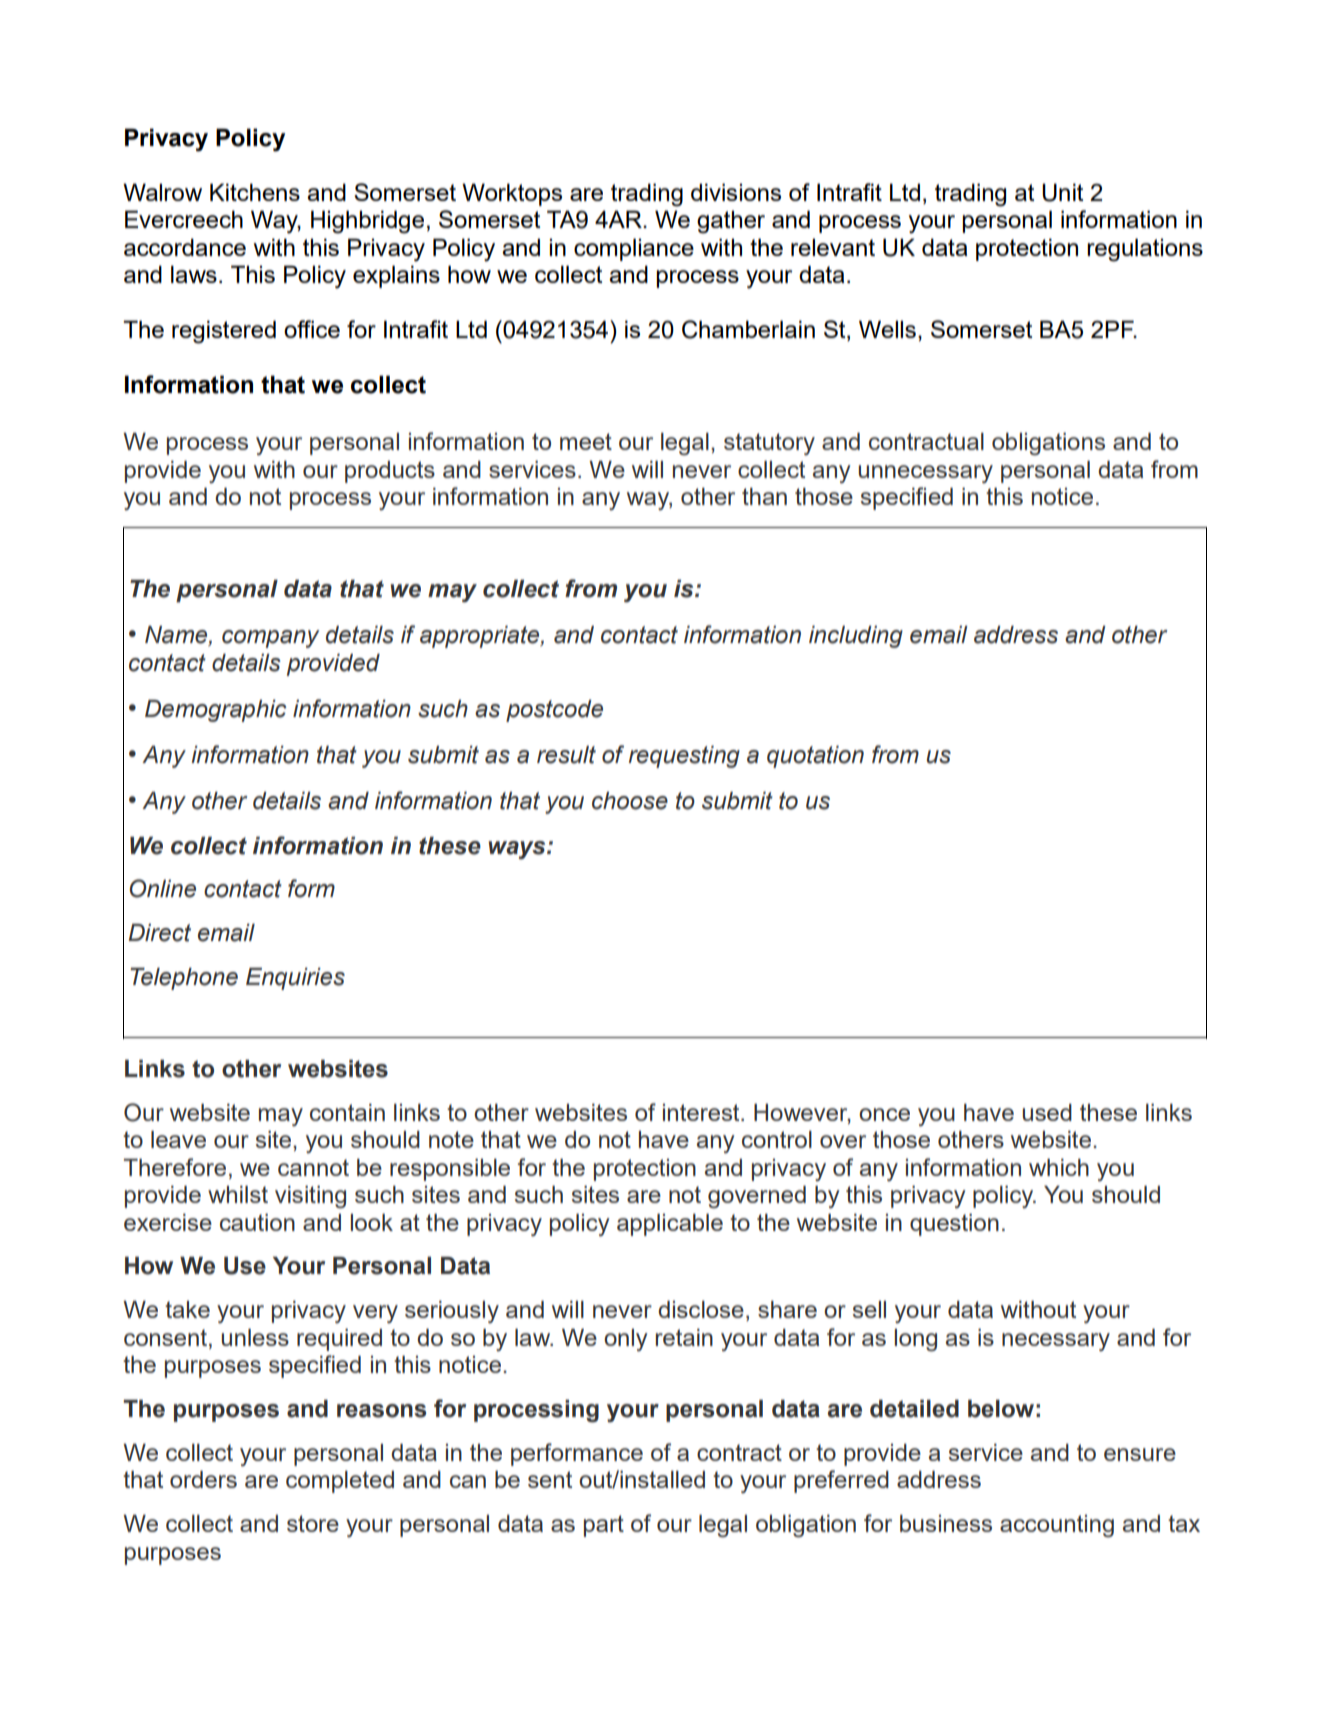 The width and height of the screenshot is (1330, 1721). What do you see at coordinates (815, 757) in the screenshot?
I see `quotation` at bounding box center [815, 757].
